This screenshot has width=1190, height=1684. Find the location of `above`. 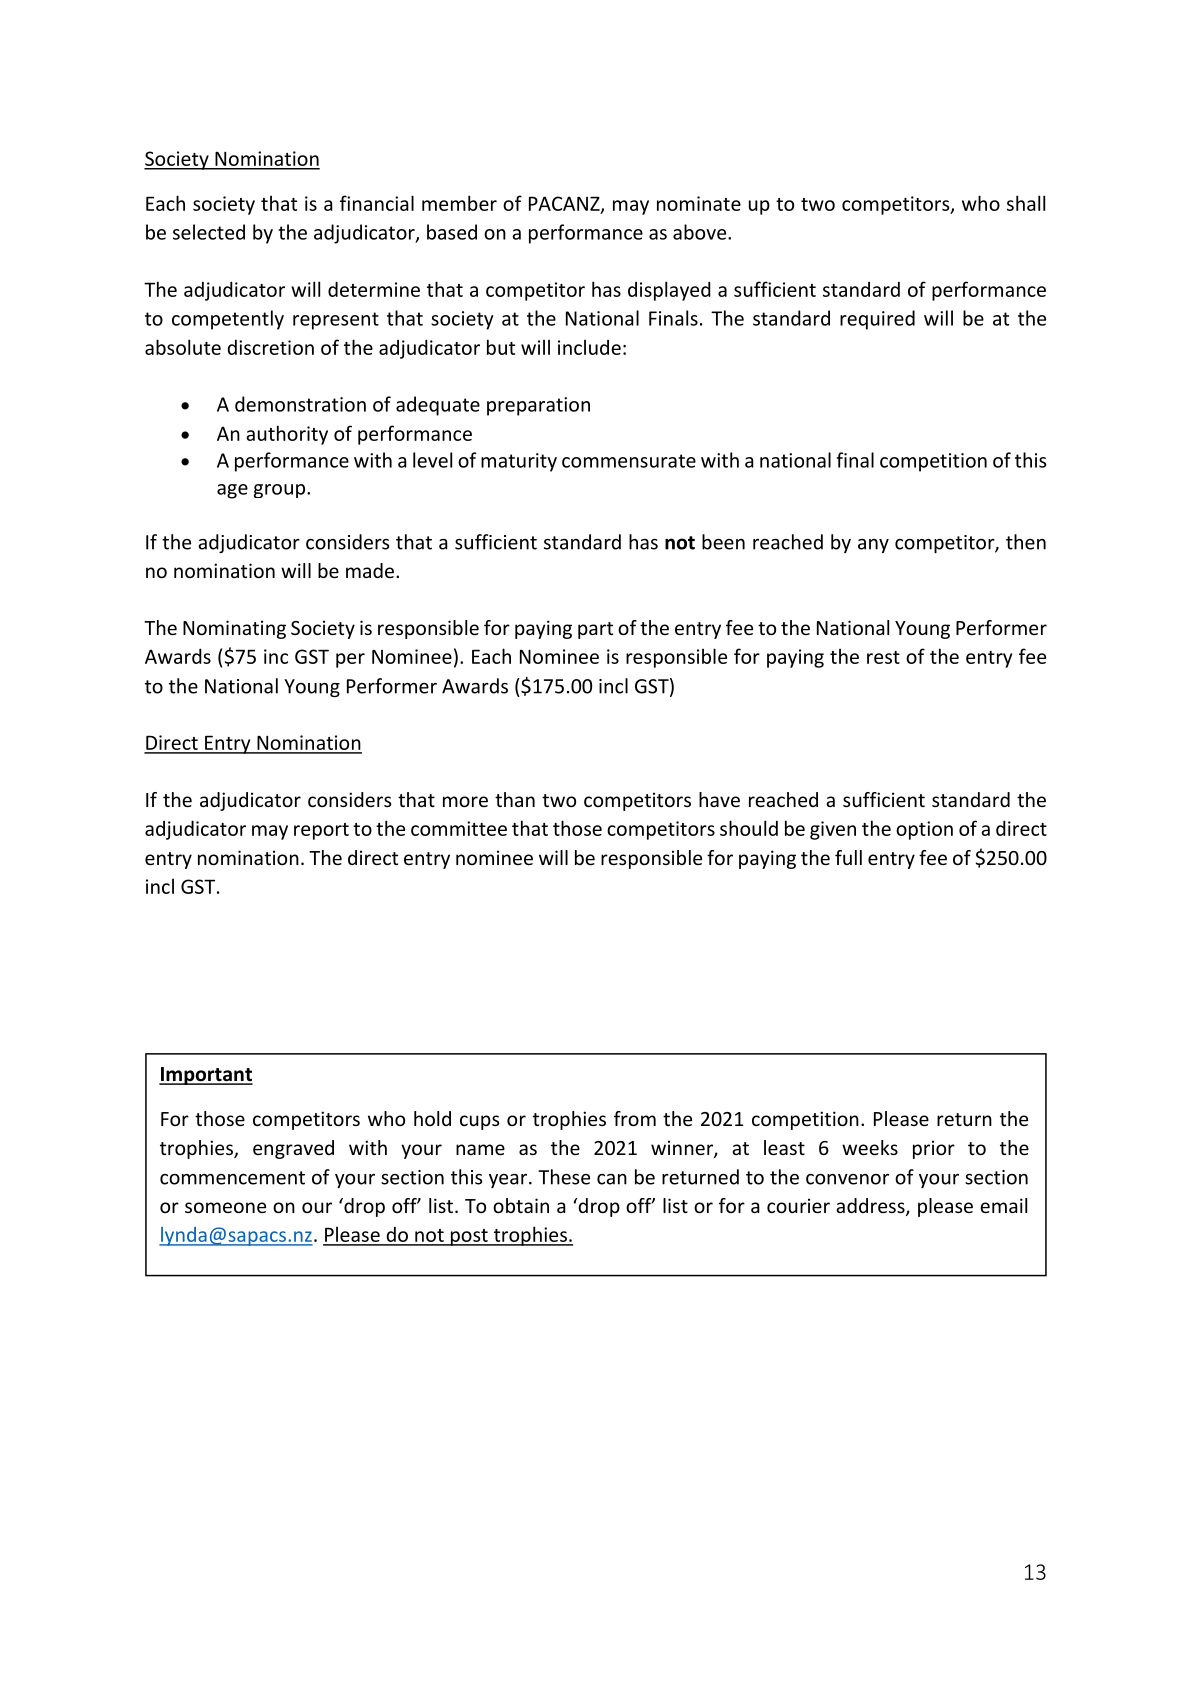

above is located at coordinates (701, 232).
